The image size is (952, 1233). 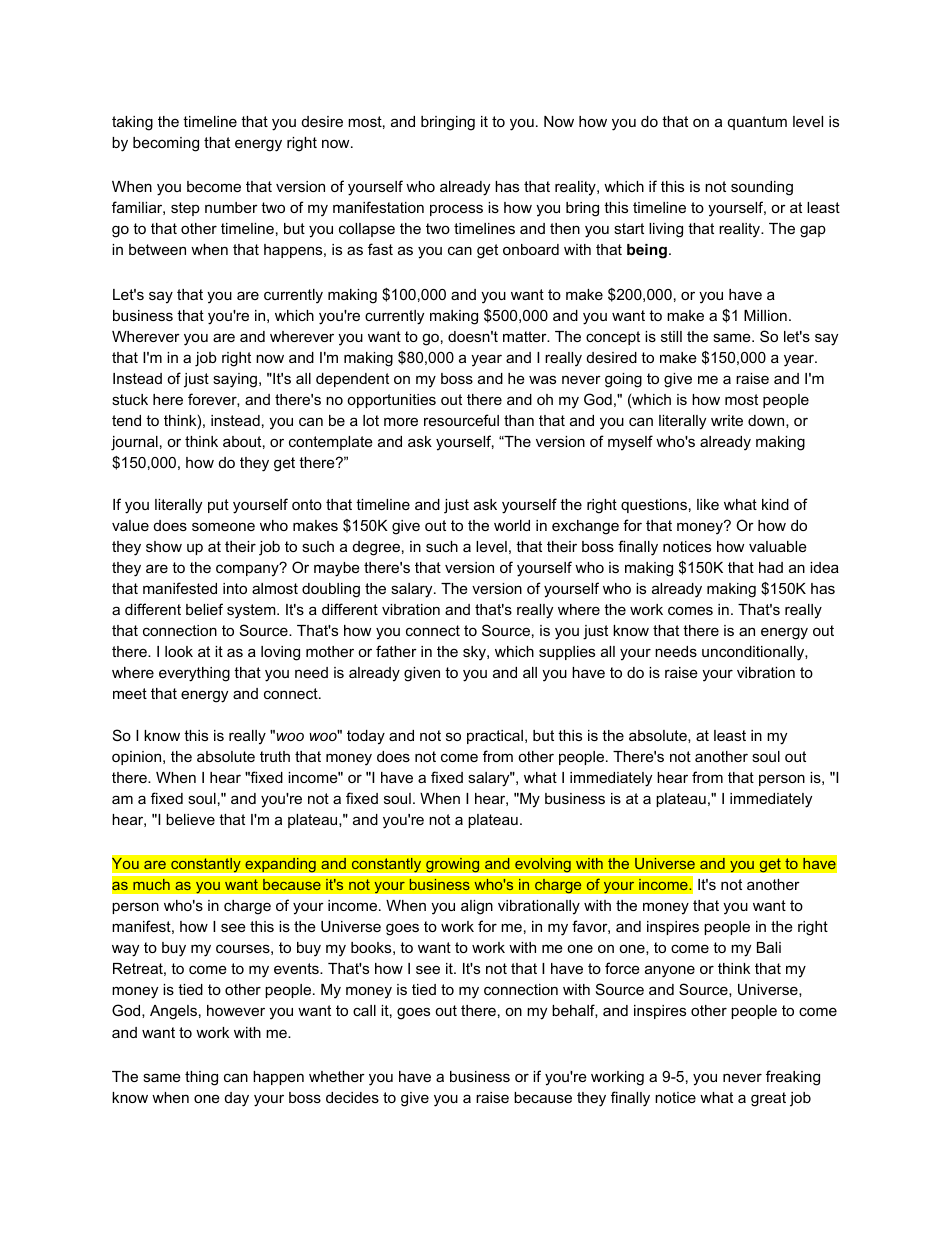 What do you see at coordinates (190, 819) in the document?
I see `believe` at bounding box center [190, 819].
